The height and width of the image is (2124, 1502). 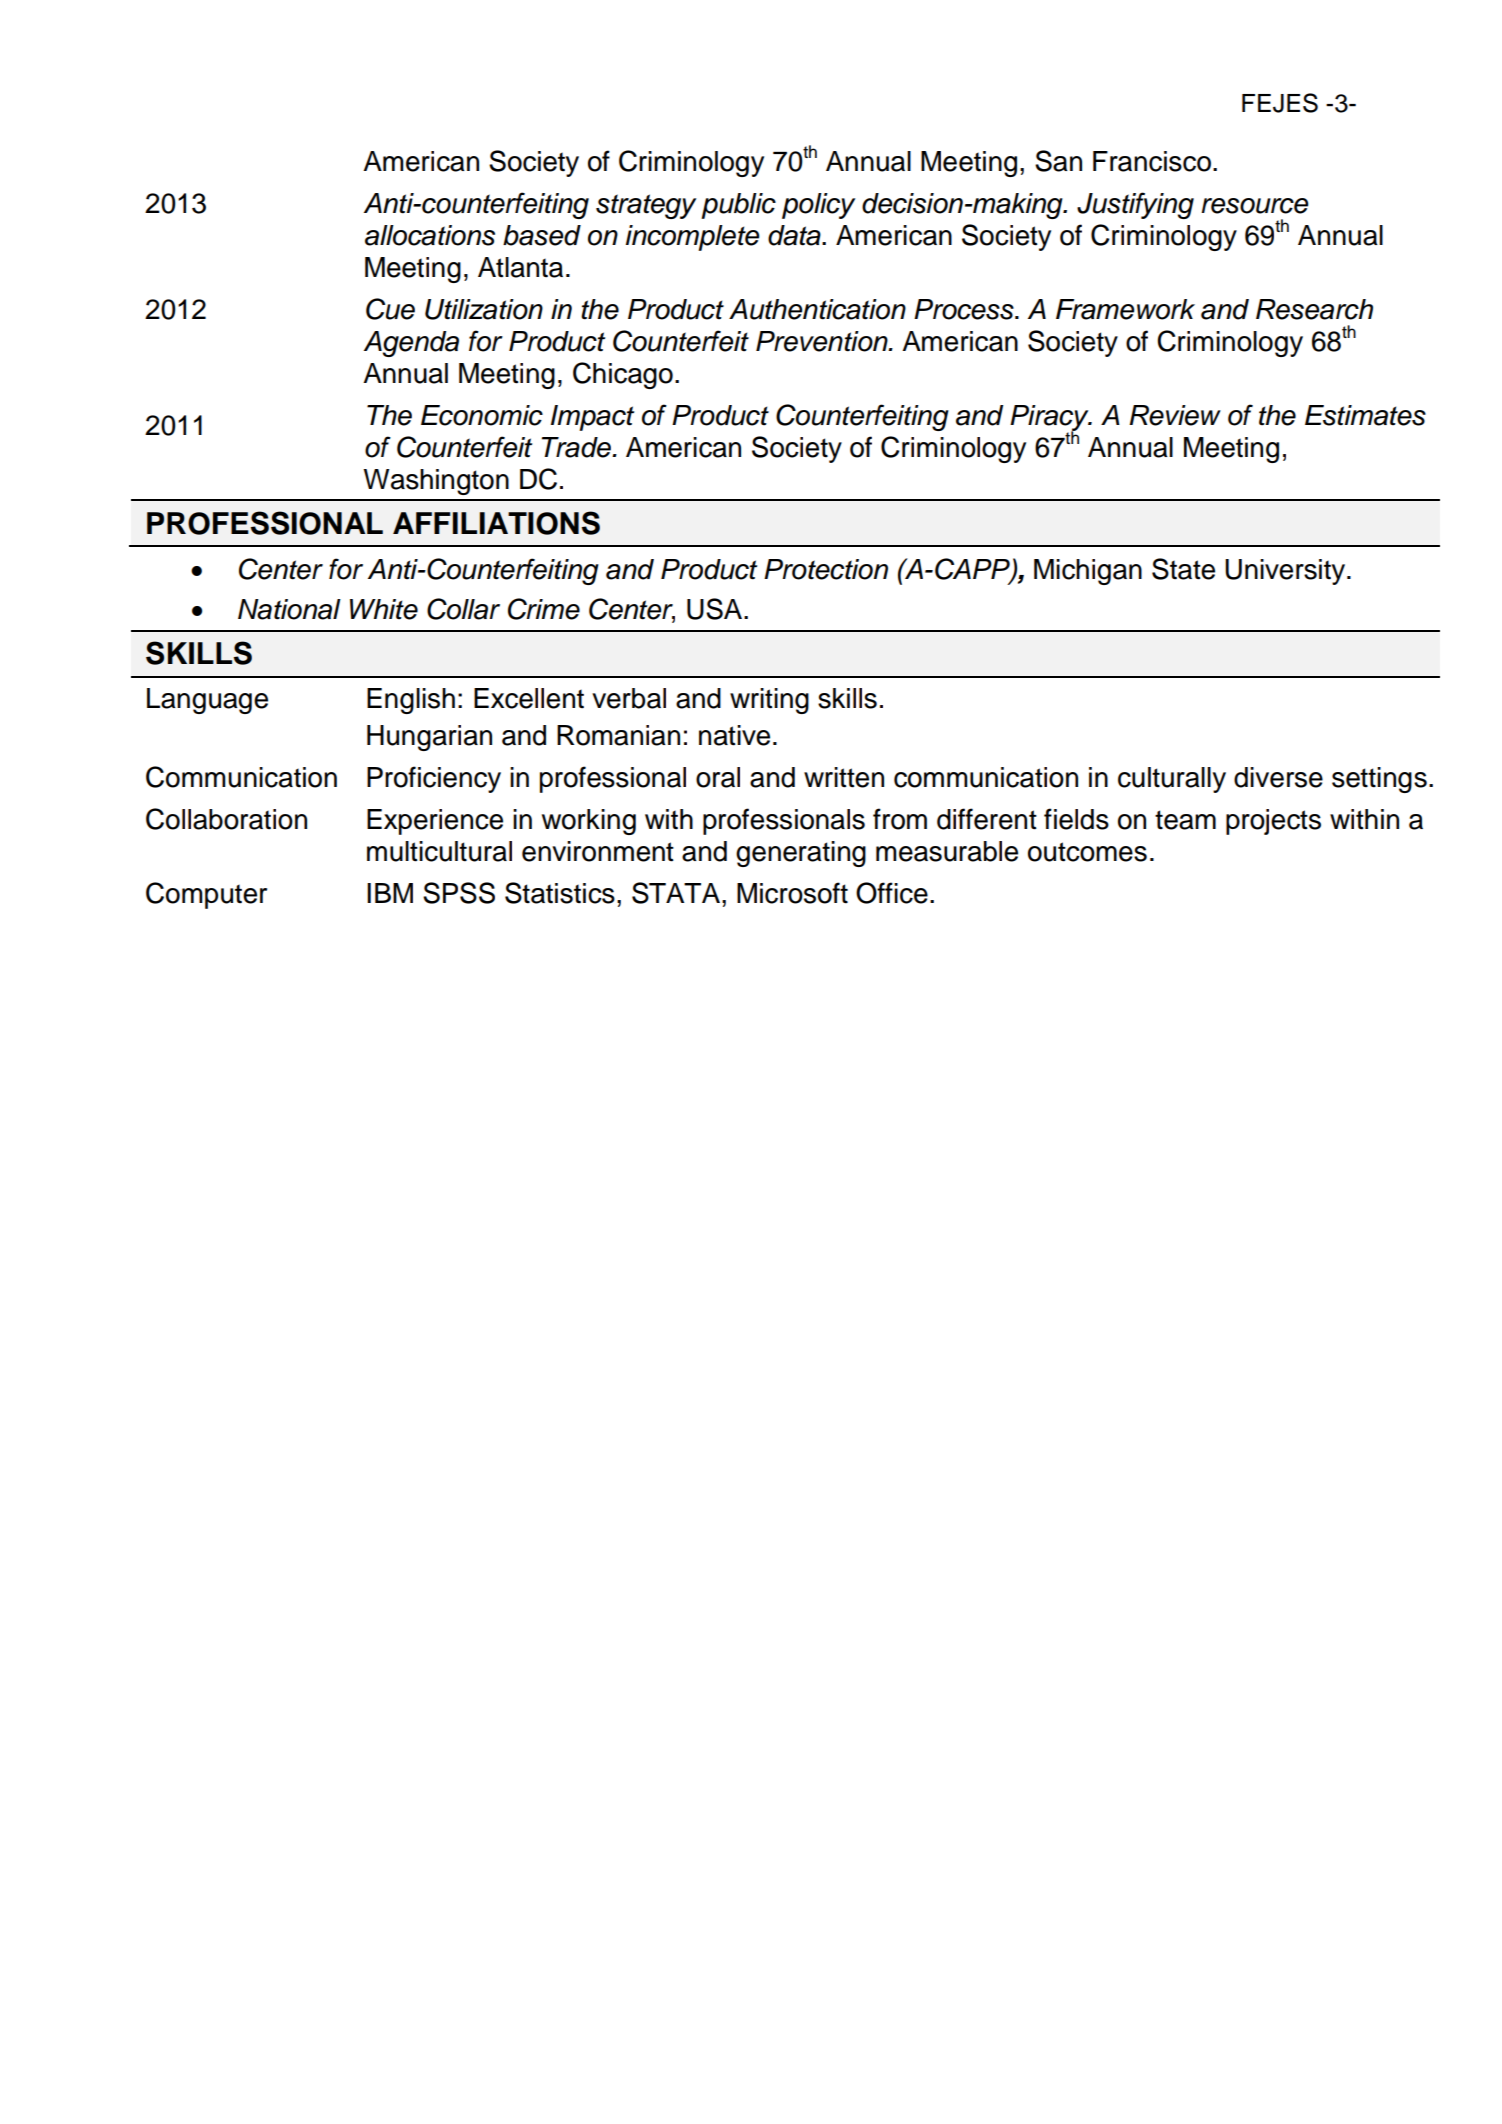 What do you see at coordinates (1175, 415) in the image?
I see `Review` at bounding box center [1175, 415].
